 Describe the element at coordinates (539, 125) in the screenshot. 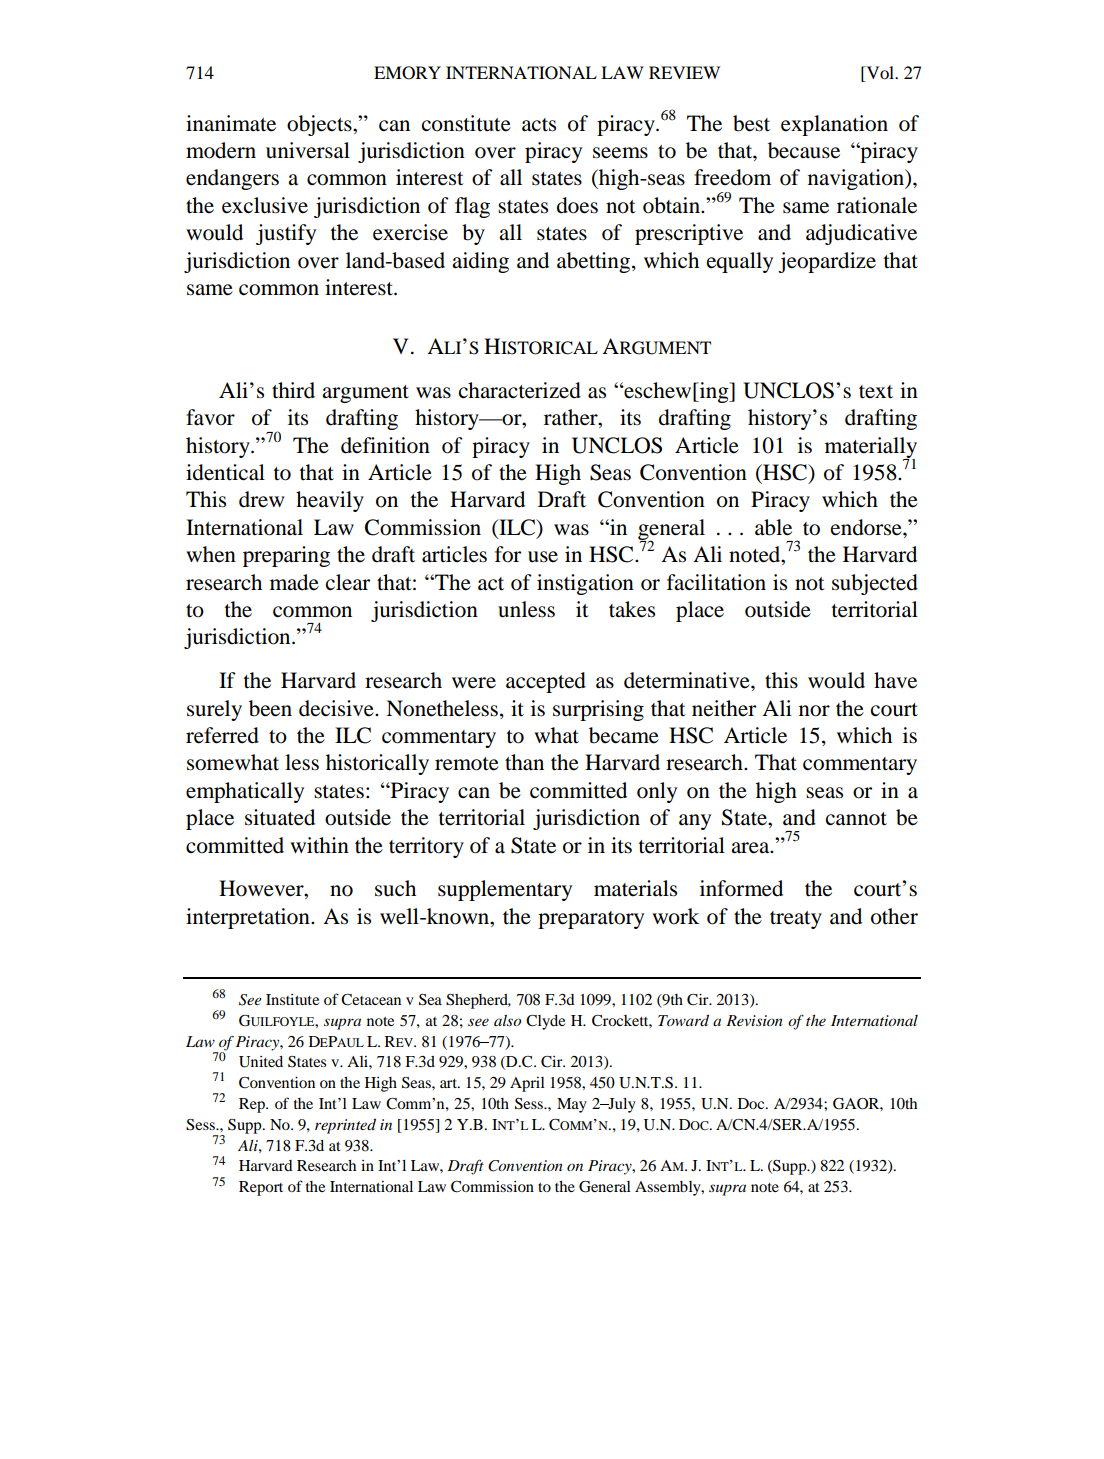

I see `acts` at that location.
